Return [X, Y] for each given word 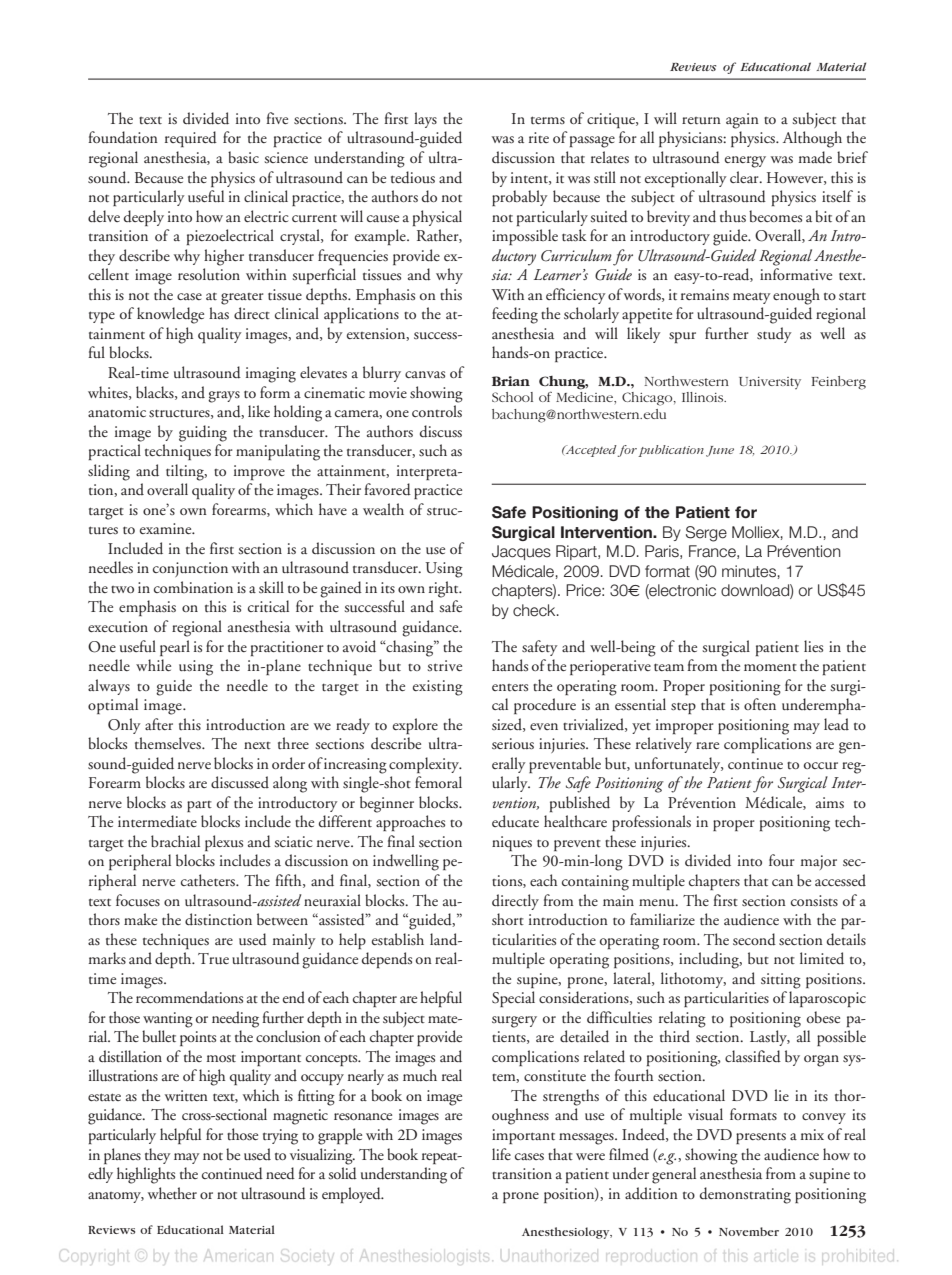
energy [745, 162]
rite [539, 137]
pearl [175, 648]
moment [770, 667]
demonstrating [745, 1195]
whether [172, 1193]
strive [444, 665]
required [191, 139]
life [501, 1154]
